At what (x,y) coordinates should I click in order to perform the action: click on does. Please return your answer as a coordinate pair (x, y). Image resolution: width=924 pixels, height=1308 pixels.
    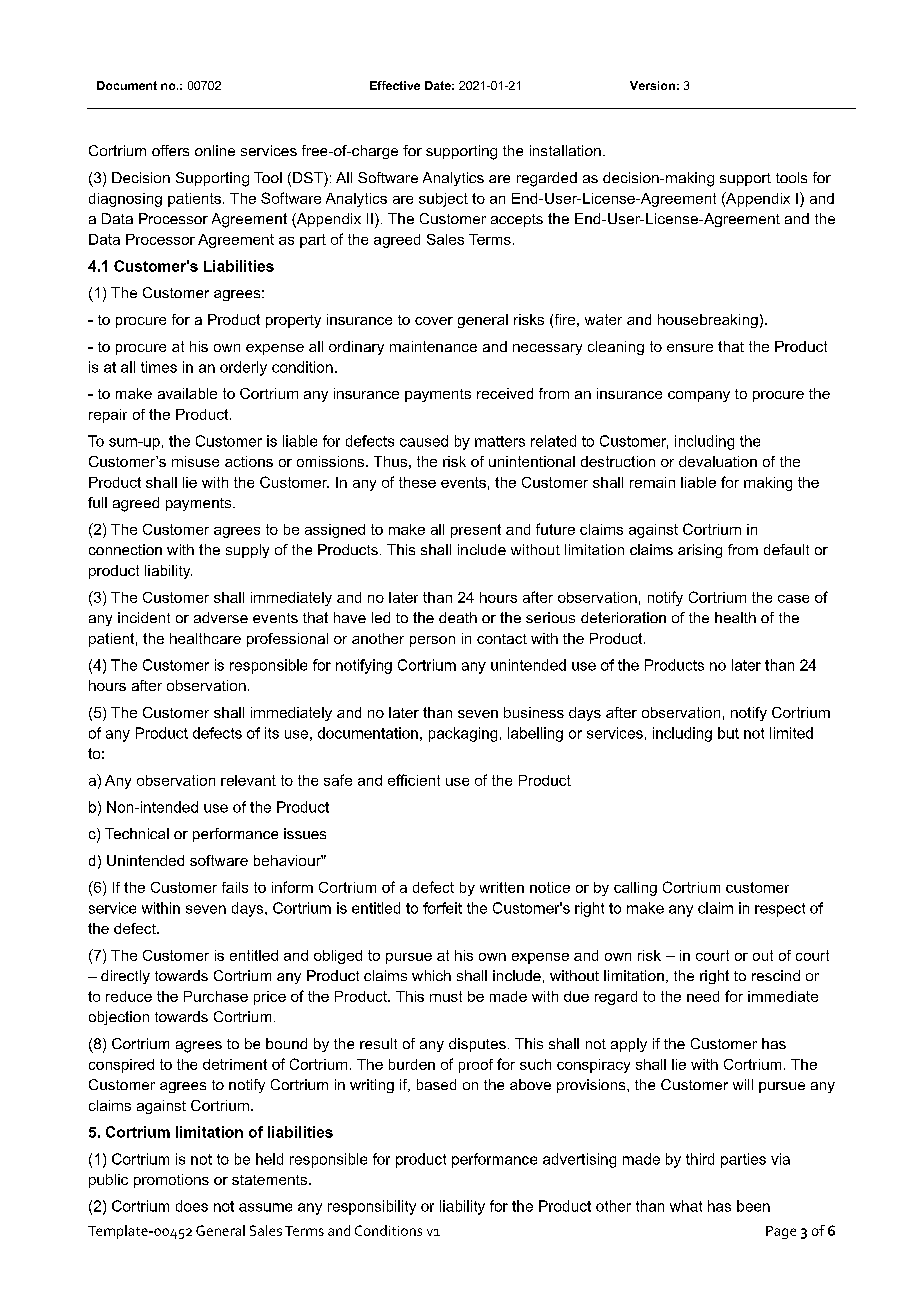
    Looking at the image, I should click on (192, 1206).
